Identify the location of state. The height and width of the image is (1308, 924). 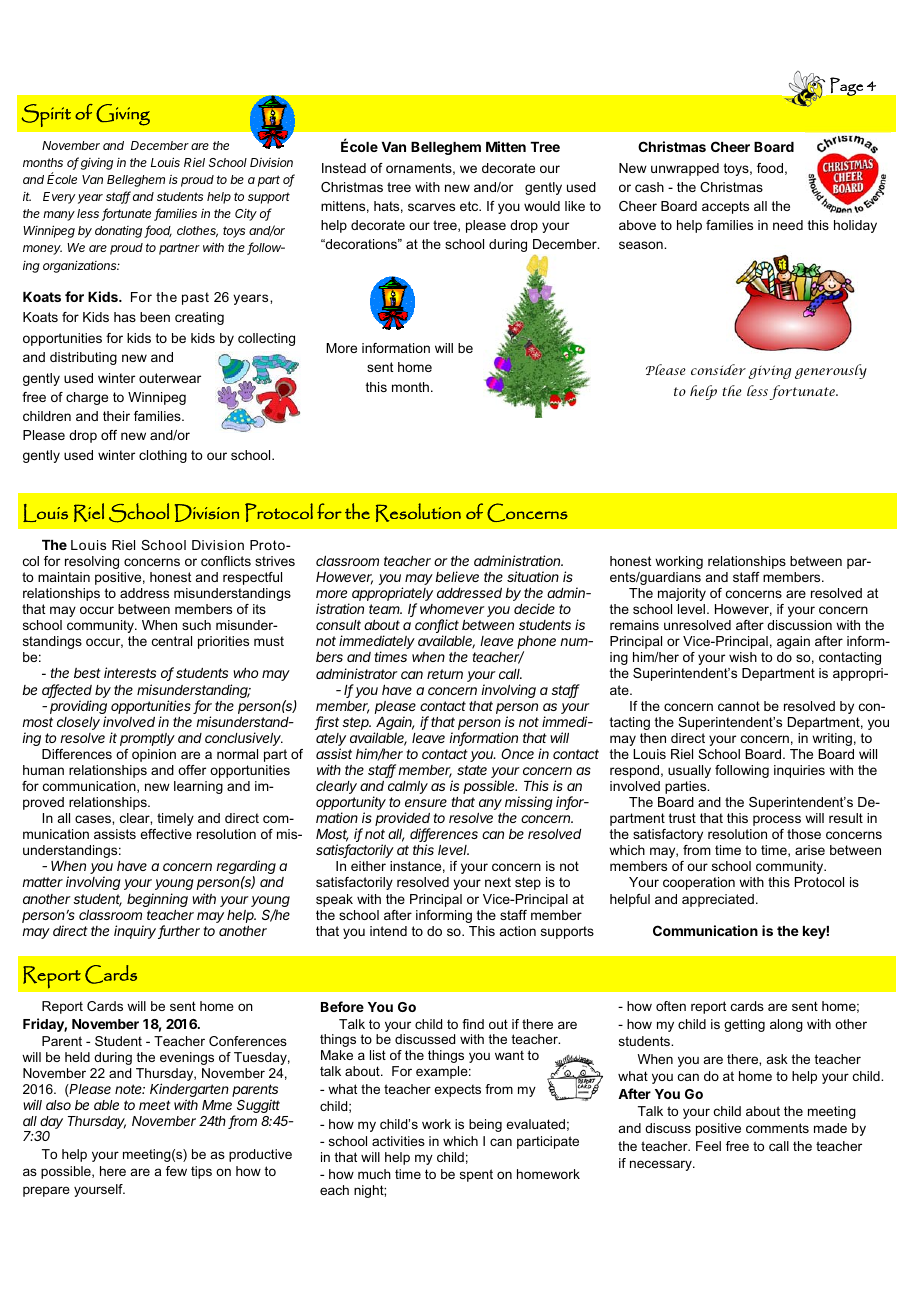
(472, 770).
